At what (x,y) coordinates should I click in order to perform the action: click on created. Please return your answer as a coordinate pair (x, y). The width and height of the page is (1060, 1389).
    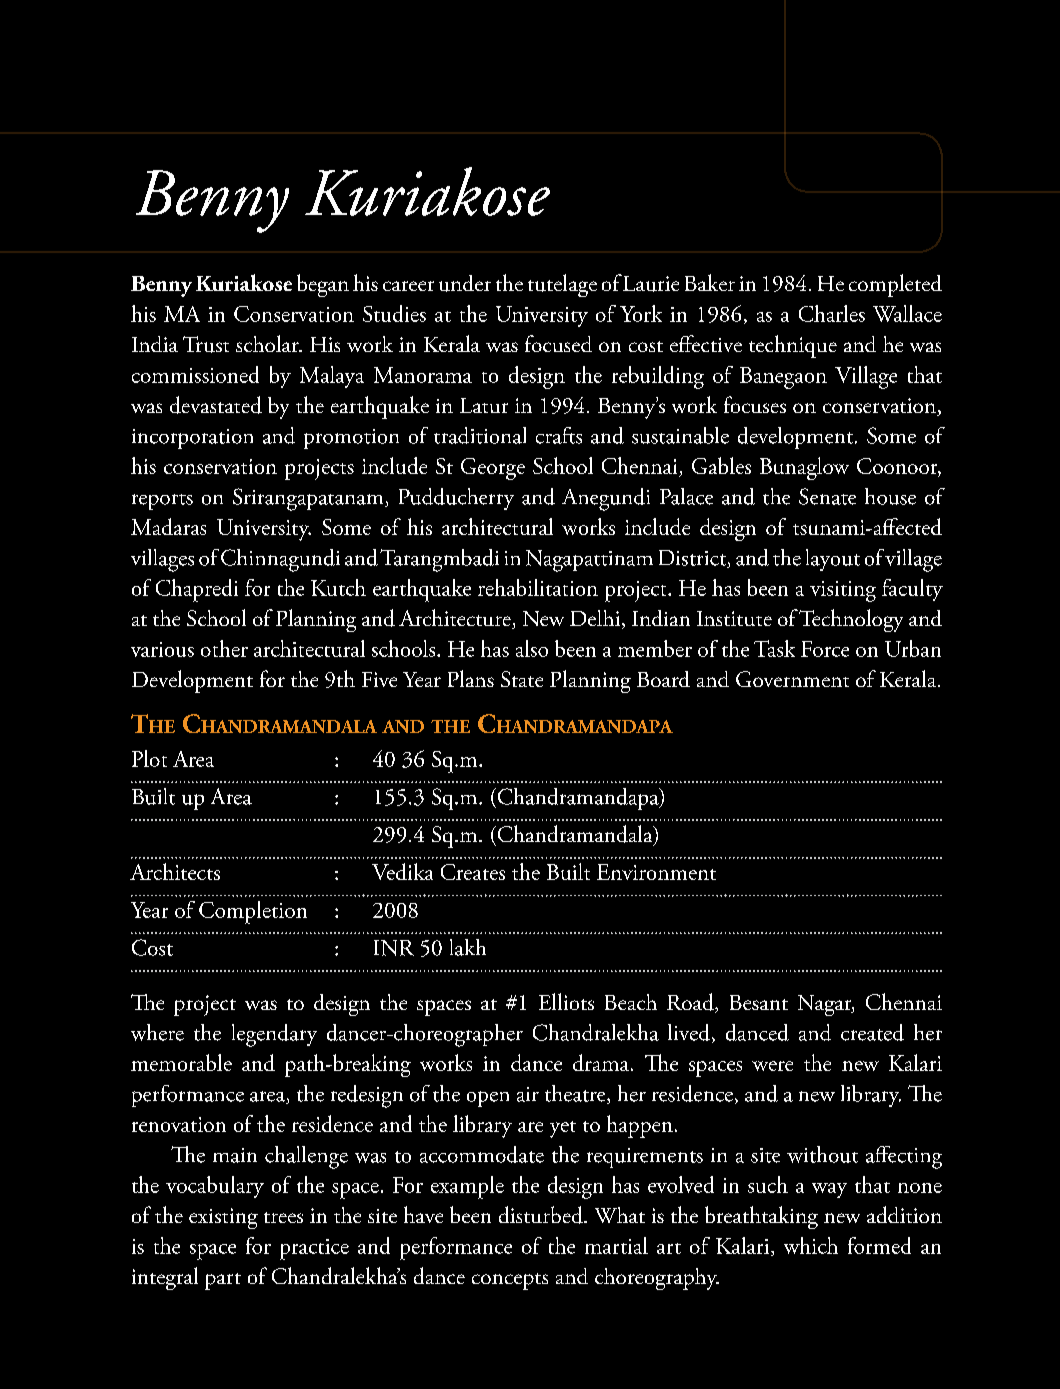
    Looking at the image, I should click on (872, 1032).
